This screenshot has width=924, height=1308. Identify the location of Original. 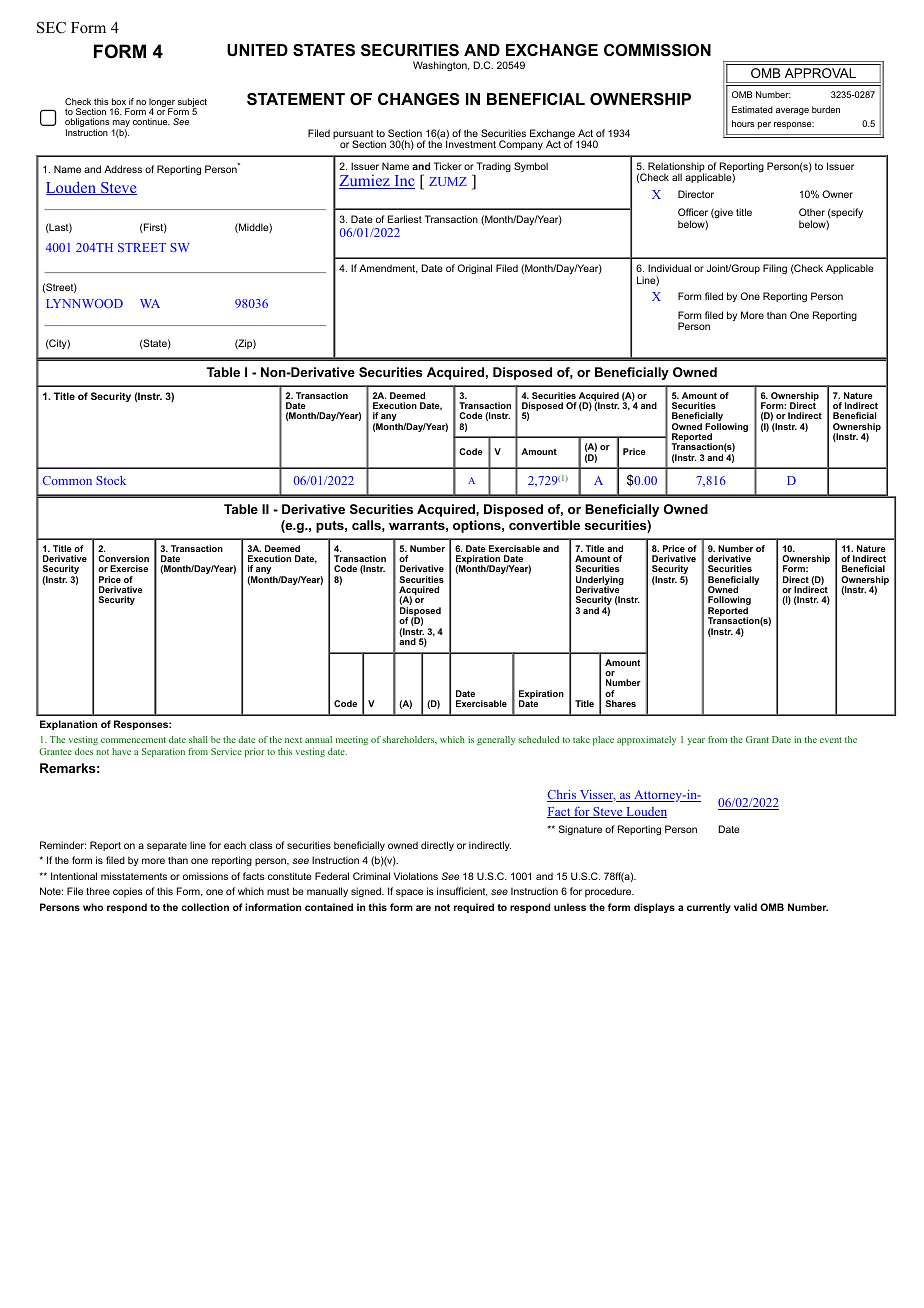
(474, 269).
